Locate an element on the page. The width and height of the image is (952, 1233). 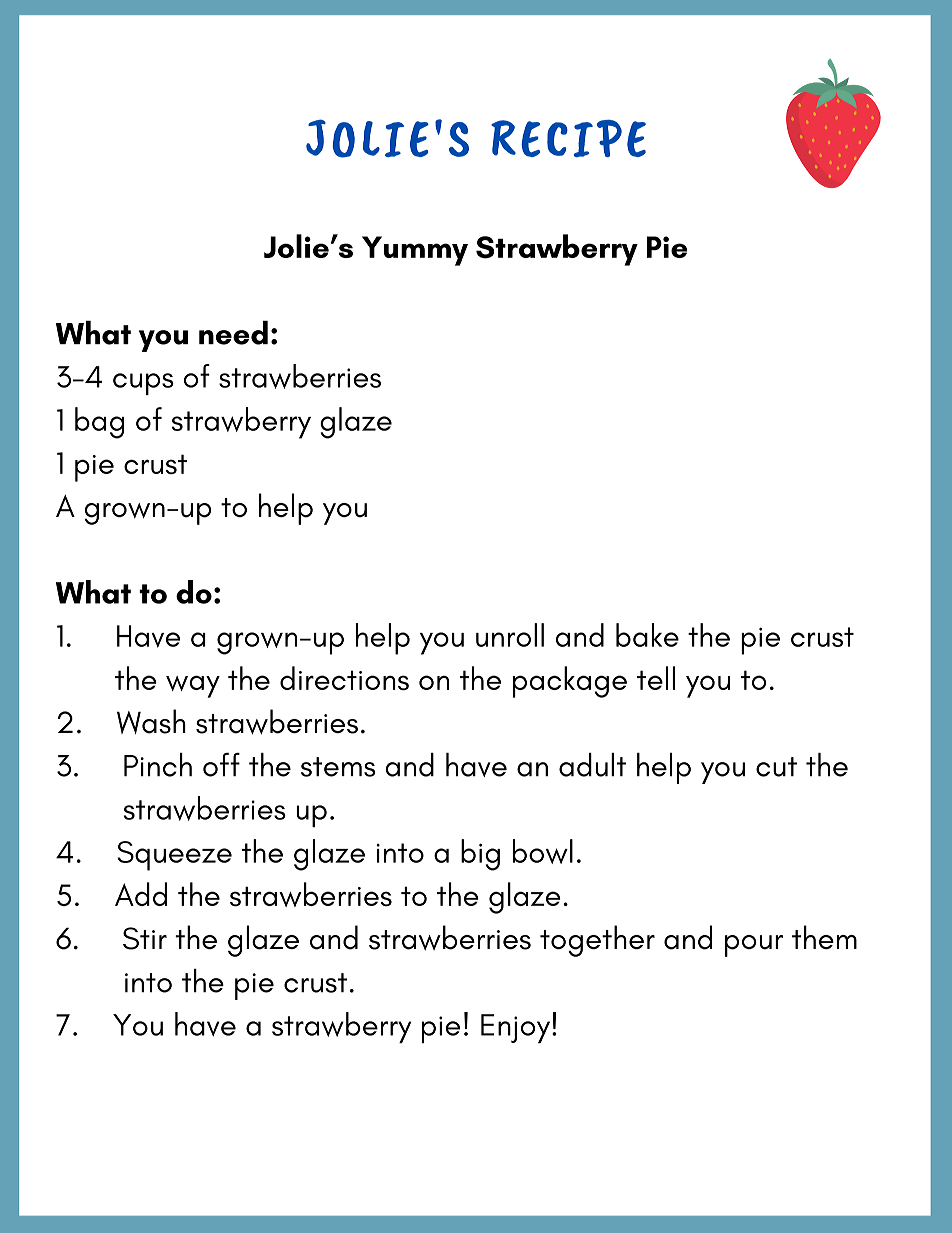
bake is located at coordinates (647, 635).
